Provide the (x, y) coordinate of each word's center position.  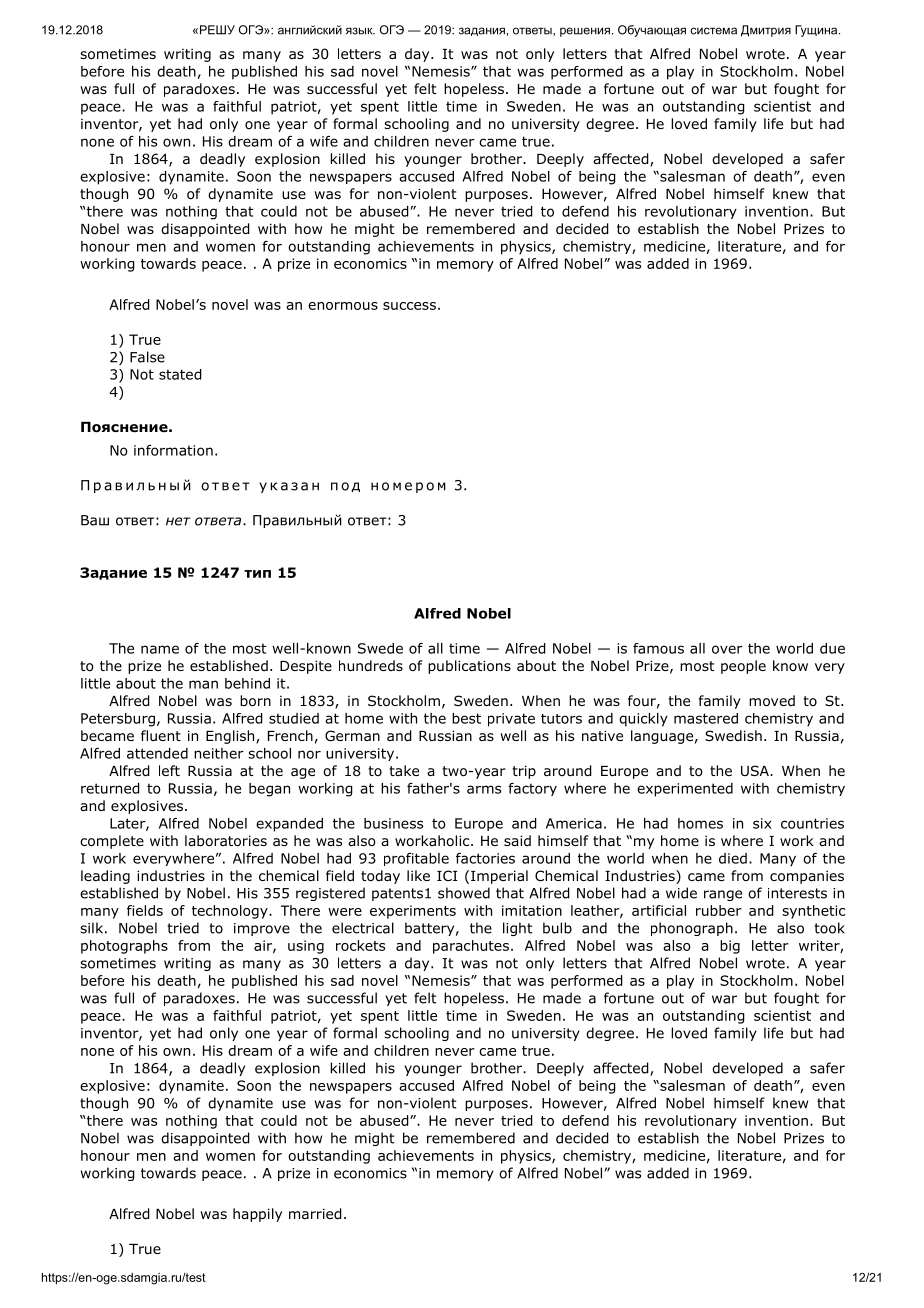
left (169, 770)
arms (484, 789)
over (727, 649)
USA (756, 770)
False (147, 357)
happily (257, 1215)
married (315, 1214)
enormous (343, 306)
